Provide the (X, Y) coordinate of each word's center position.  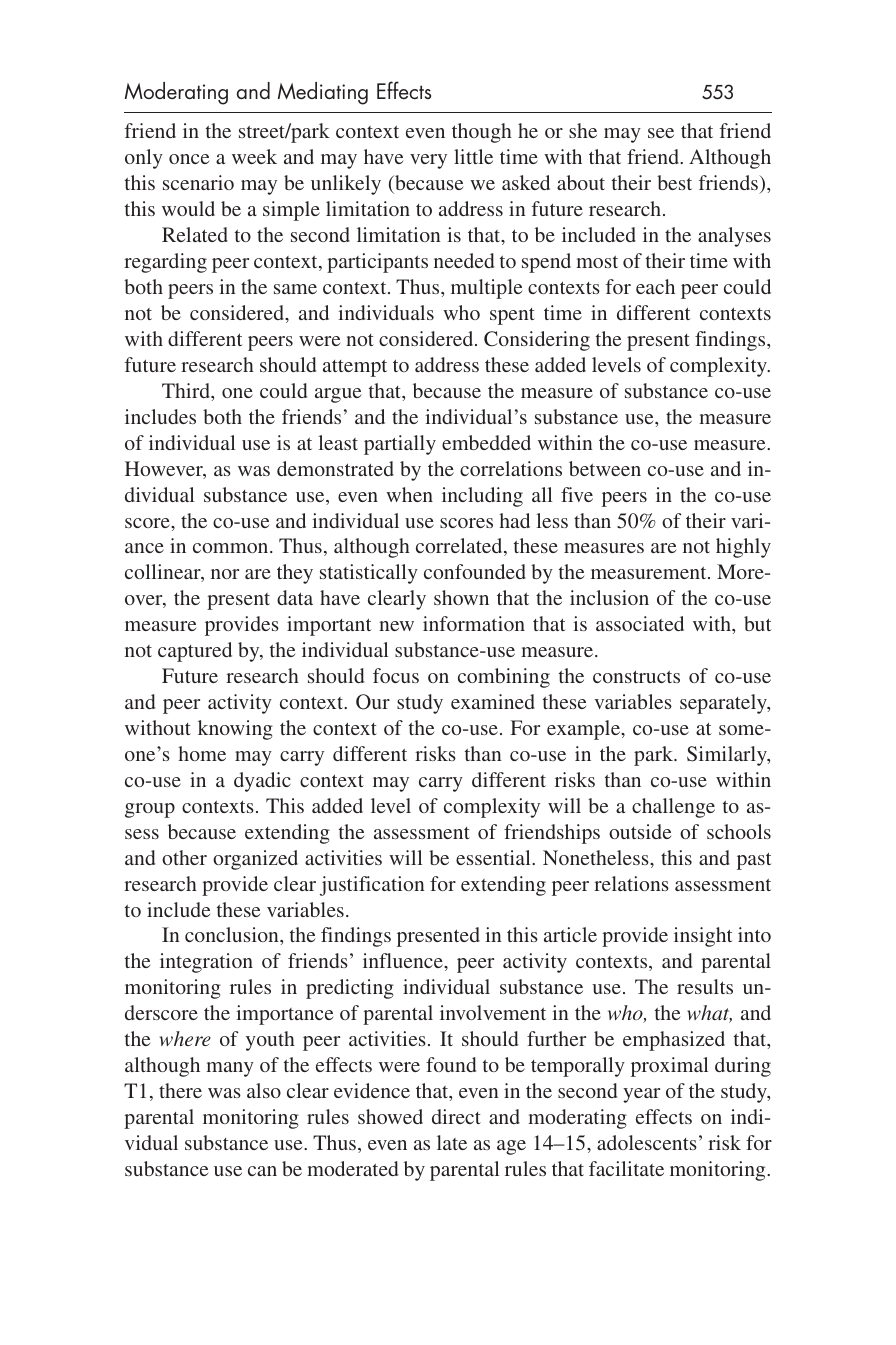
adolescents (647, 1142)
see (661, 133)
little (473, 156)
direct (456, 1116)
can (262, 1171)
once (189, 159)
